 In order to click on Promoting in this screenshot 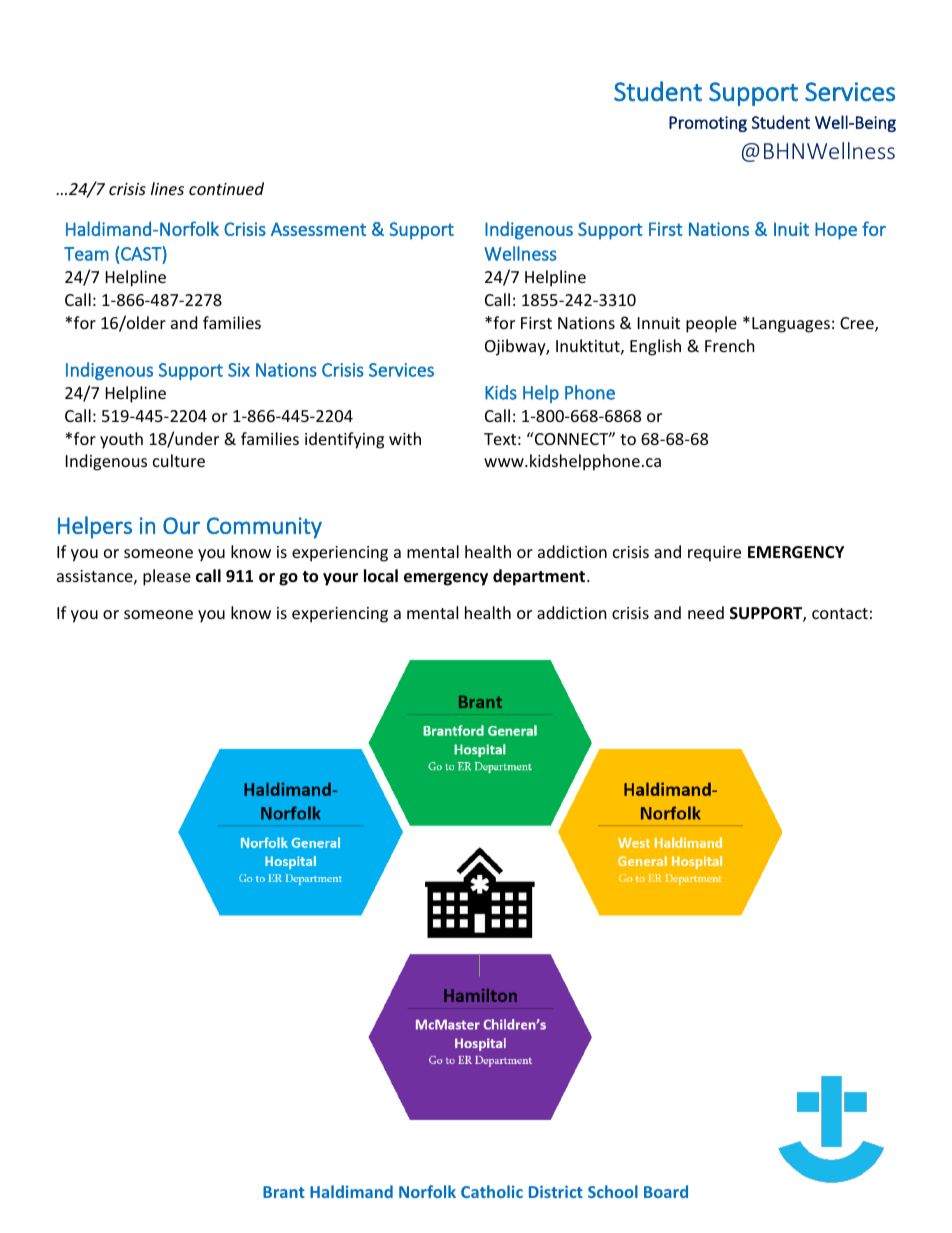, I will do `click(708, 124)`.
